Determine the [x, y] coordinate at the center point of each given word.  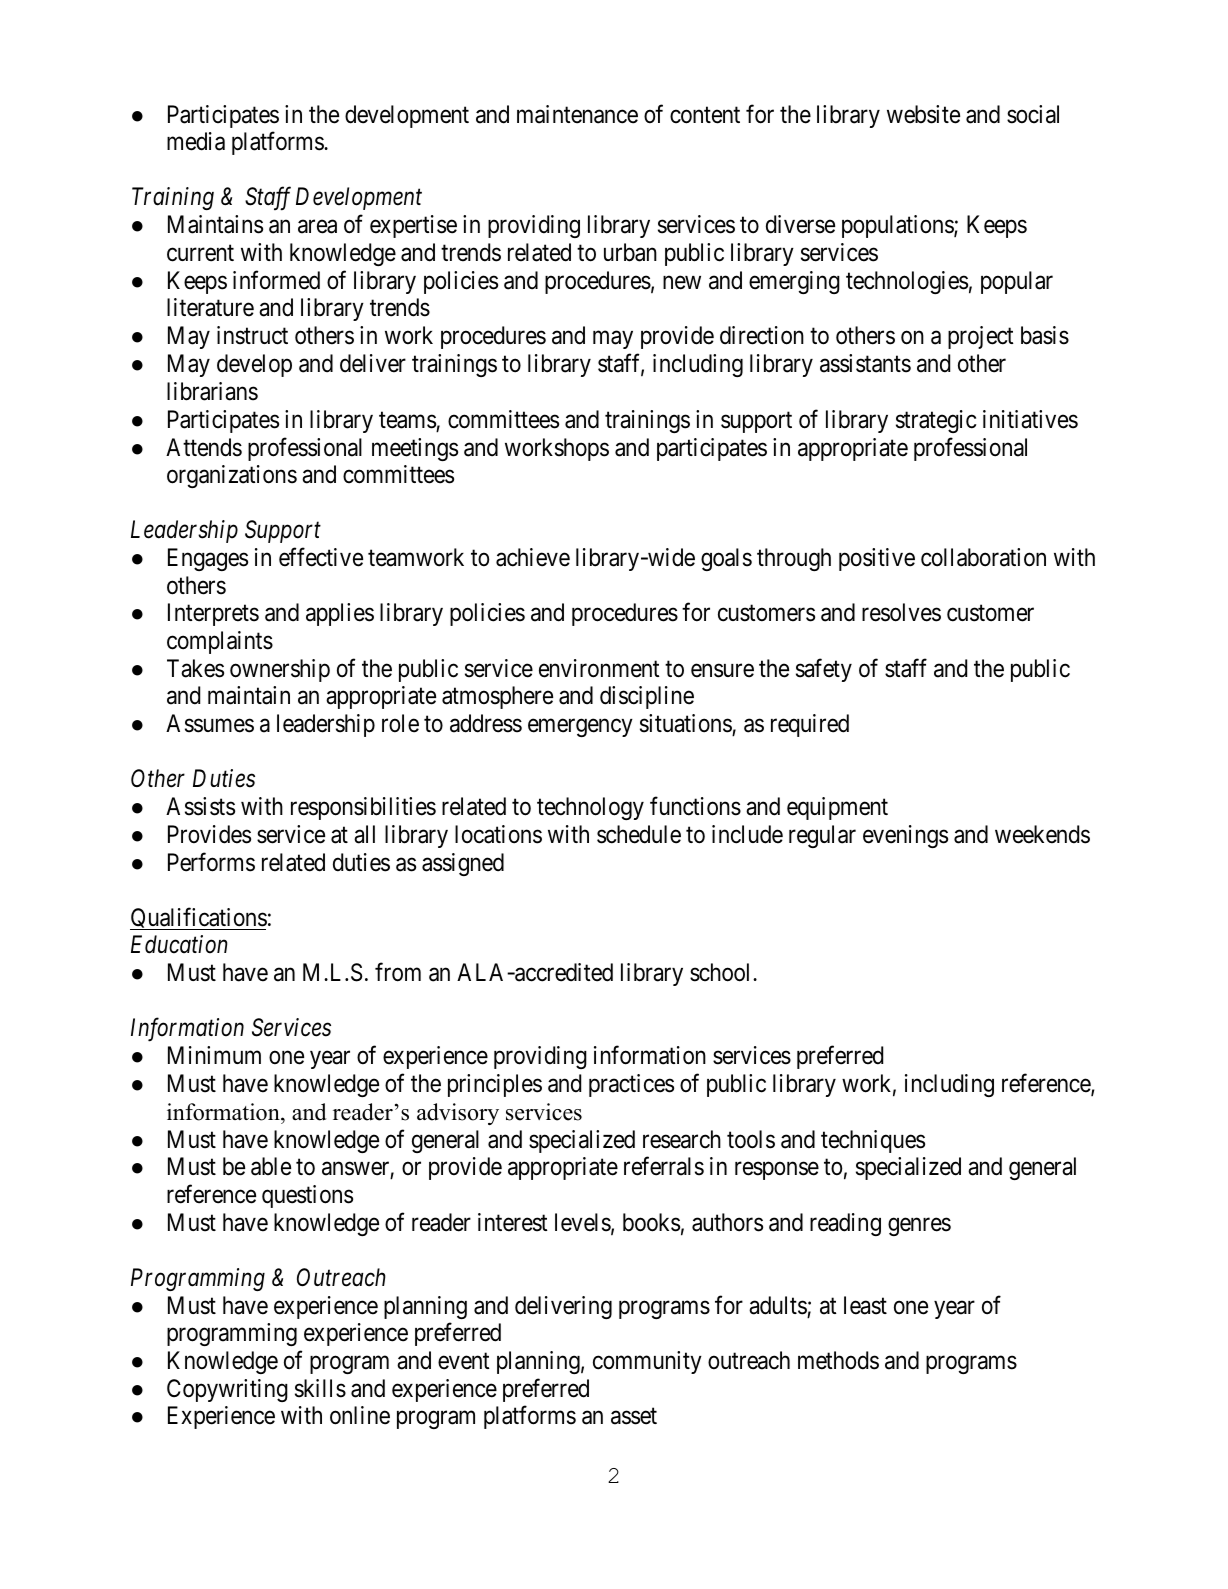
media [196, 141]
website [923, 114]
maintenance [577, 114]
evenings [905, 836]
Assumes [210, 723]
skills [320, 1388]
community [647, 1362]
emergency [580, 728]
